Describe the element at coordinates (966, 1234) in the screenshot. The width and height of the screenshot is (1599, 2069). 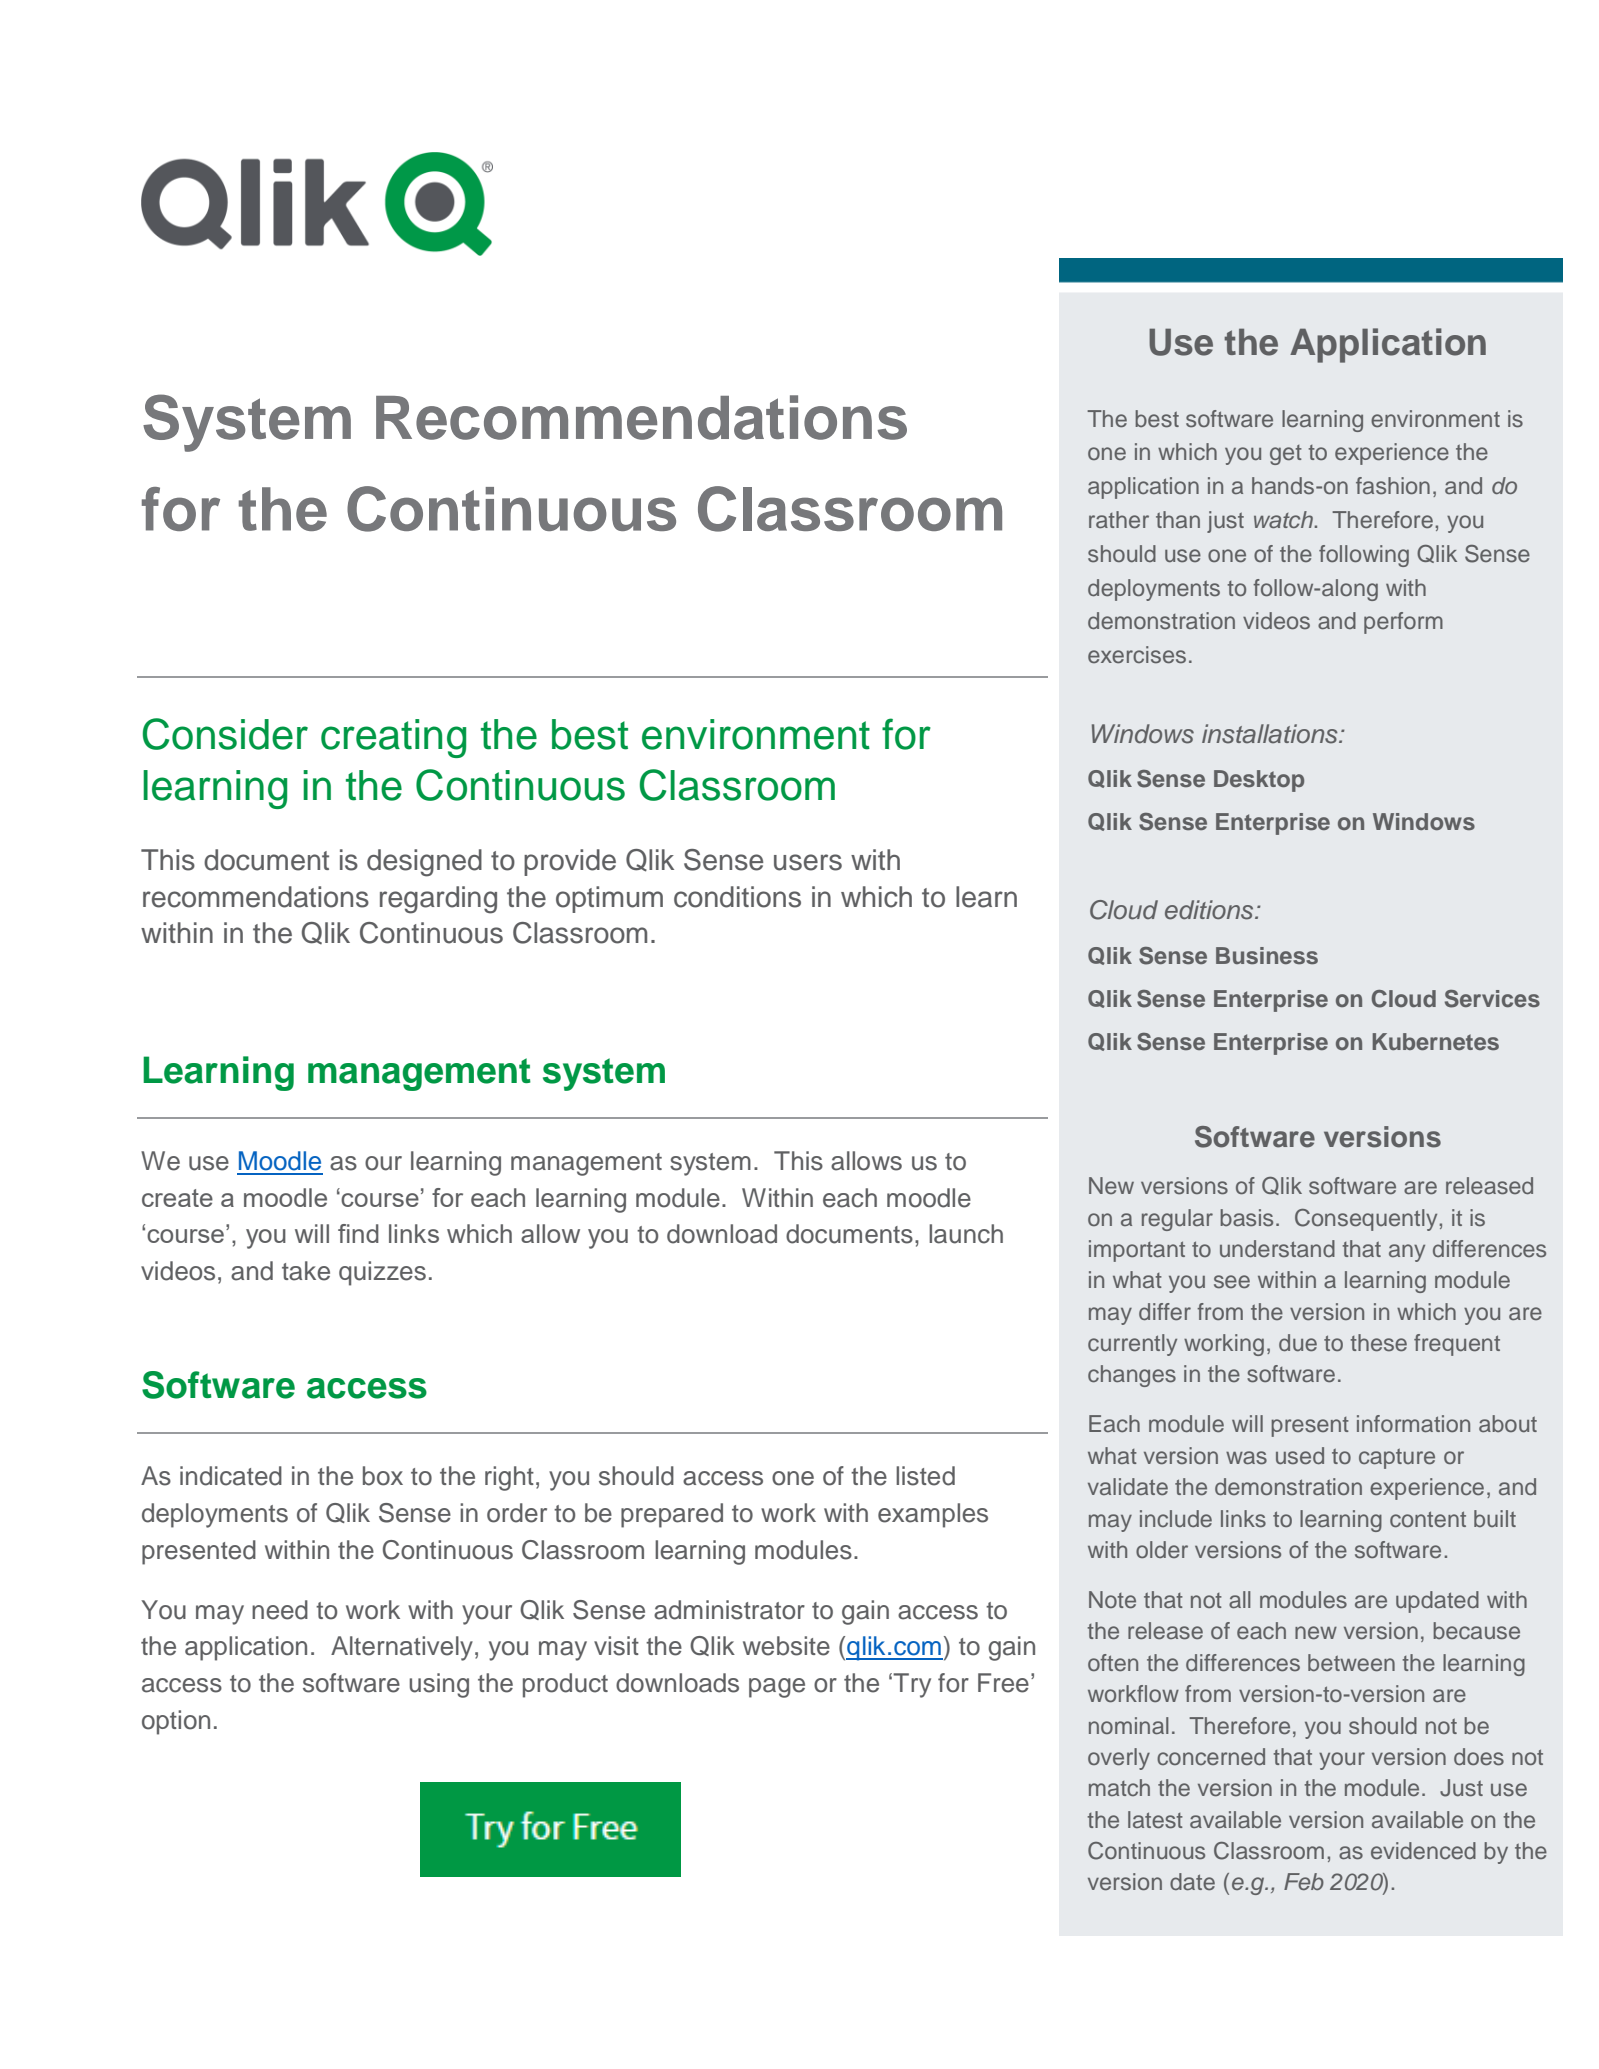
I see `launch` at that location.
